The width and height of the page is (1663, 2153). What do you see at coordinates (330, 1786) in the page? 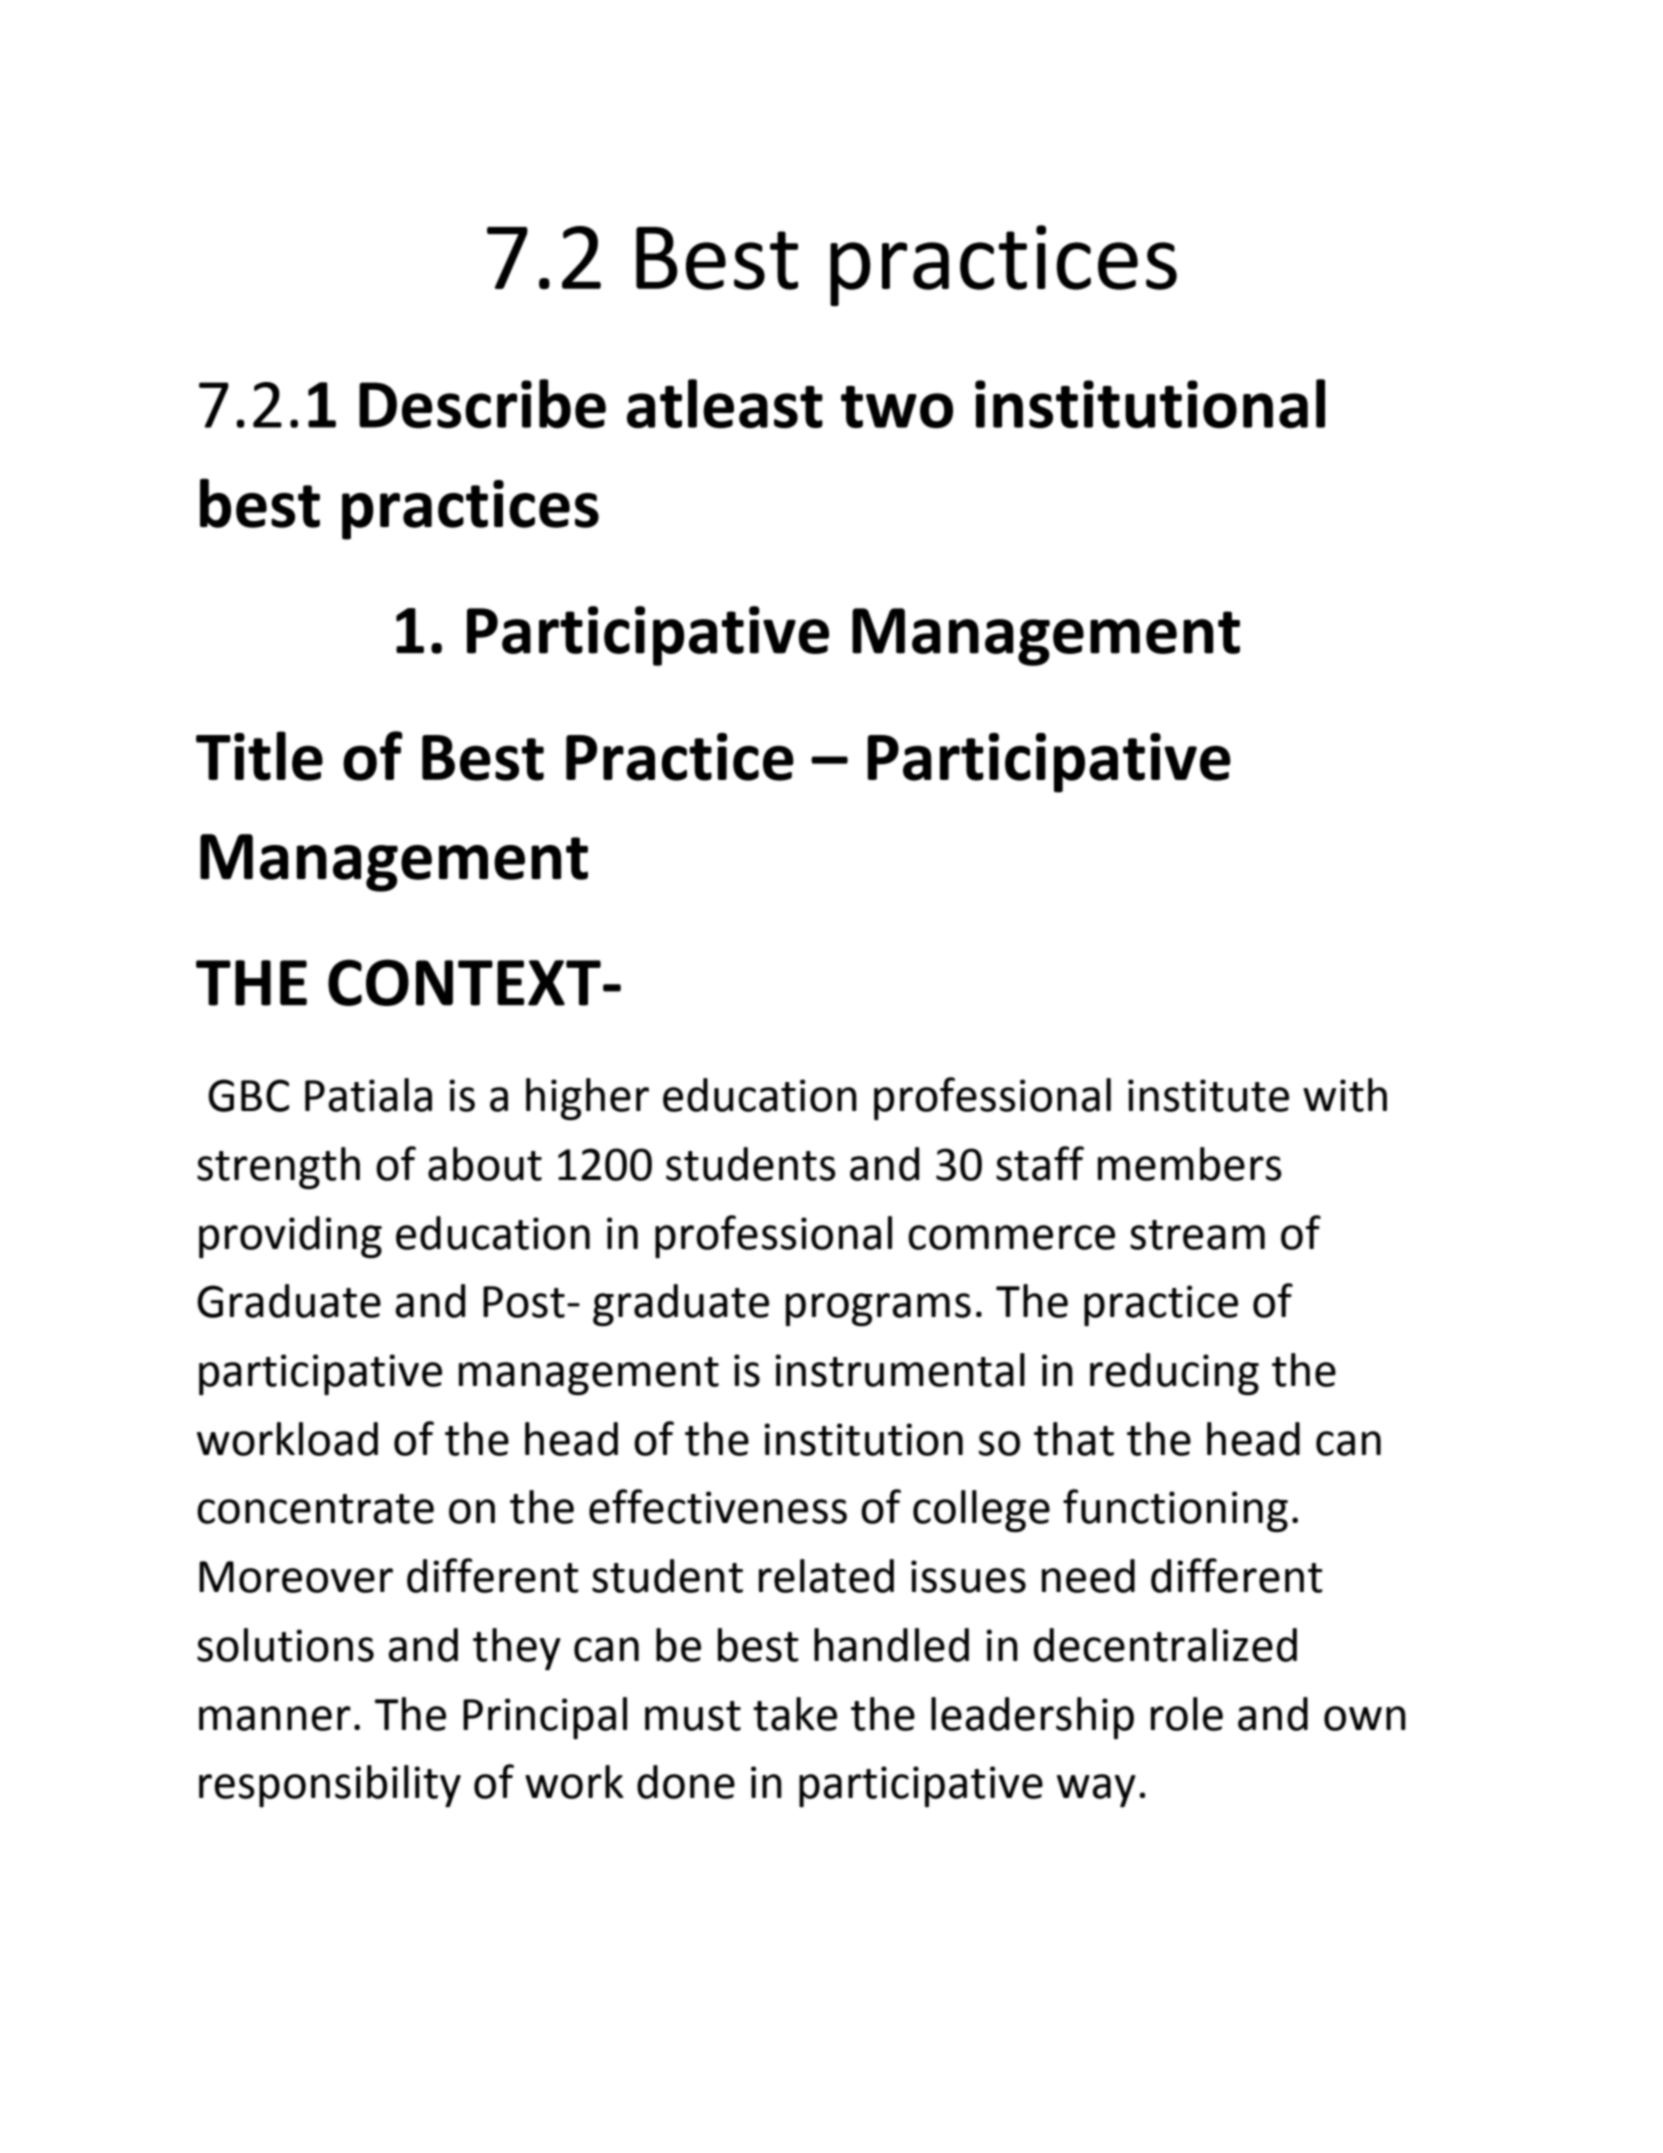
I see `responsibility` at bounding box center [330, 1786].
